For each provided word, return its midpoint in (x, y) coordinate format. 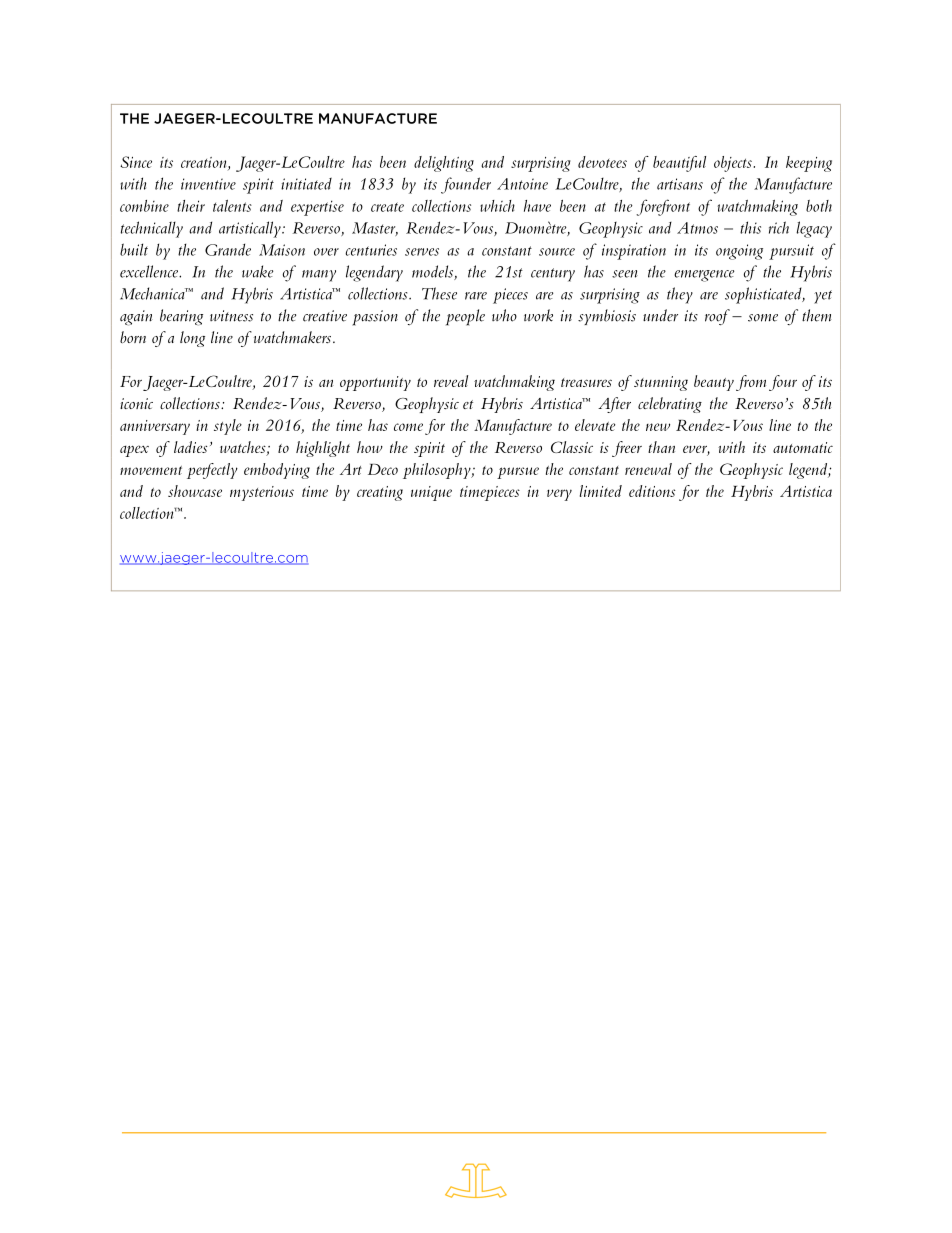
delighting (444, 164)
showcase (195, 491)
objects (733, 164)
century (553, 275)
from (751, 383)
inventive (208, 184)
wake (257, 271)
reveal (451, 381)
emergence (704, 276)
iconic (136, 403)
